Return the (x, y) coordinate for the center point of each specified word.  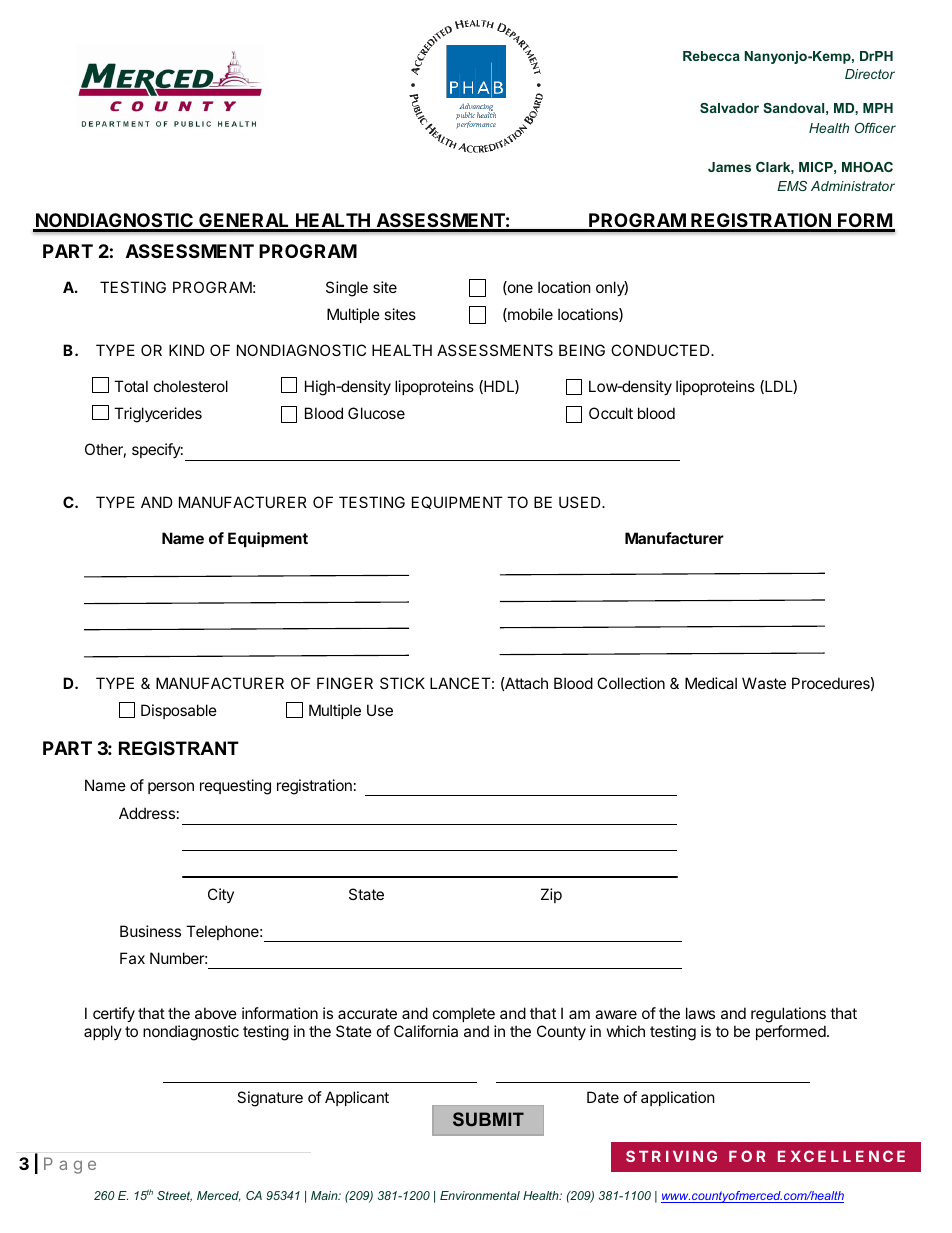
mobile (529, 315)
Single (347, 289)
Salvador (729, 108)
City (221, 895)
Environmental (480, 1195)
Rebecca (711, 56)
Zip (551, 895)
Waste (764, 683)
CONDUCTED (661, 350)
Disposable (179, 711)
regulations (788, 1015)
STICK (402, 683)
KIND (187, 350)
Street (174, 1196)
